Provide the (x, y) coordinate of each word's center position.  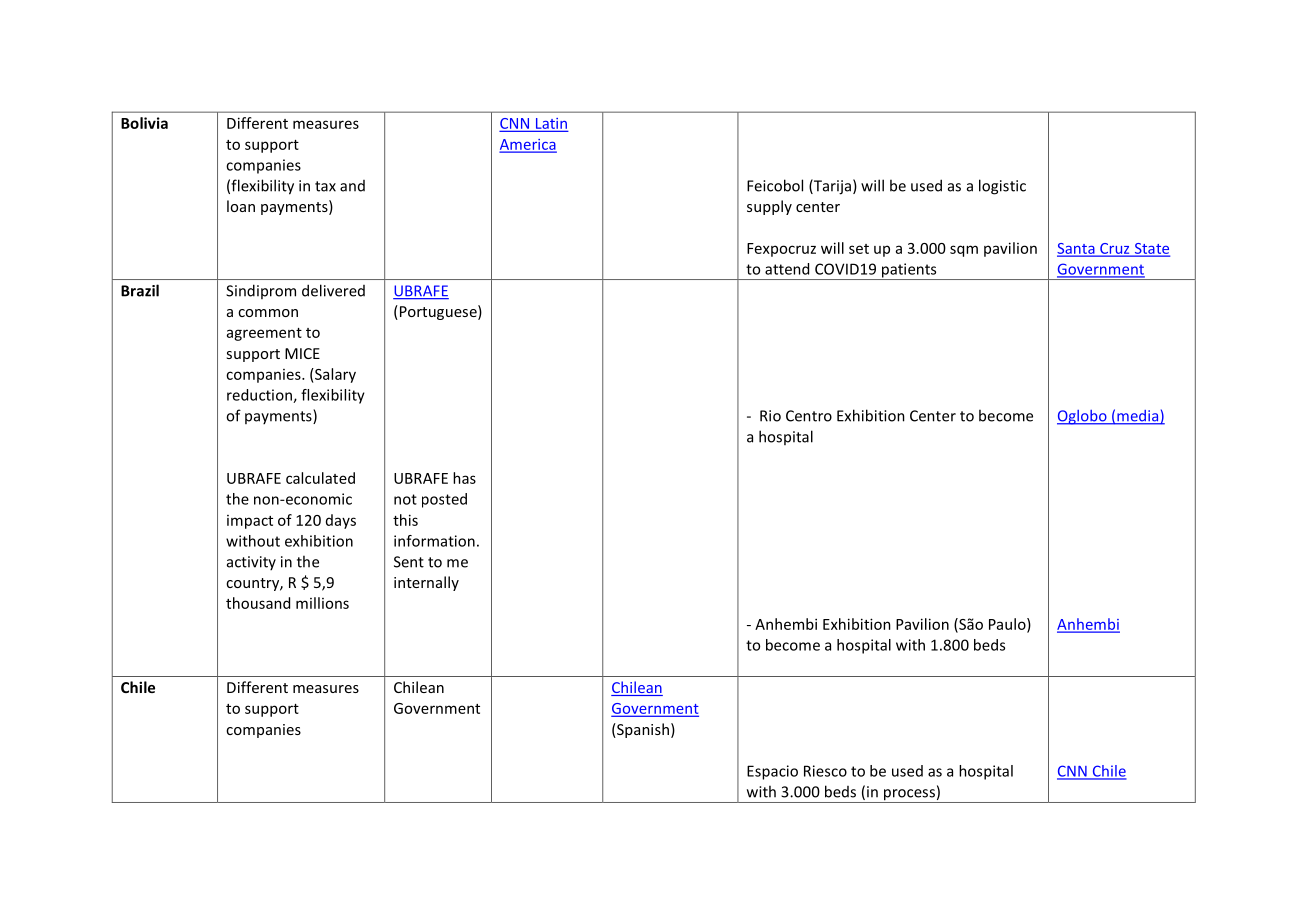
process (909, 796)
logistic (1002, 187)
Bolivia (144, 123)
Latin (550, 124)
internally (426, 583)
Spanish (642, 730)
